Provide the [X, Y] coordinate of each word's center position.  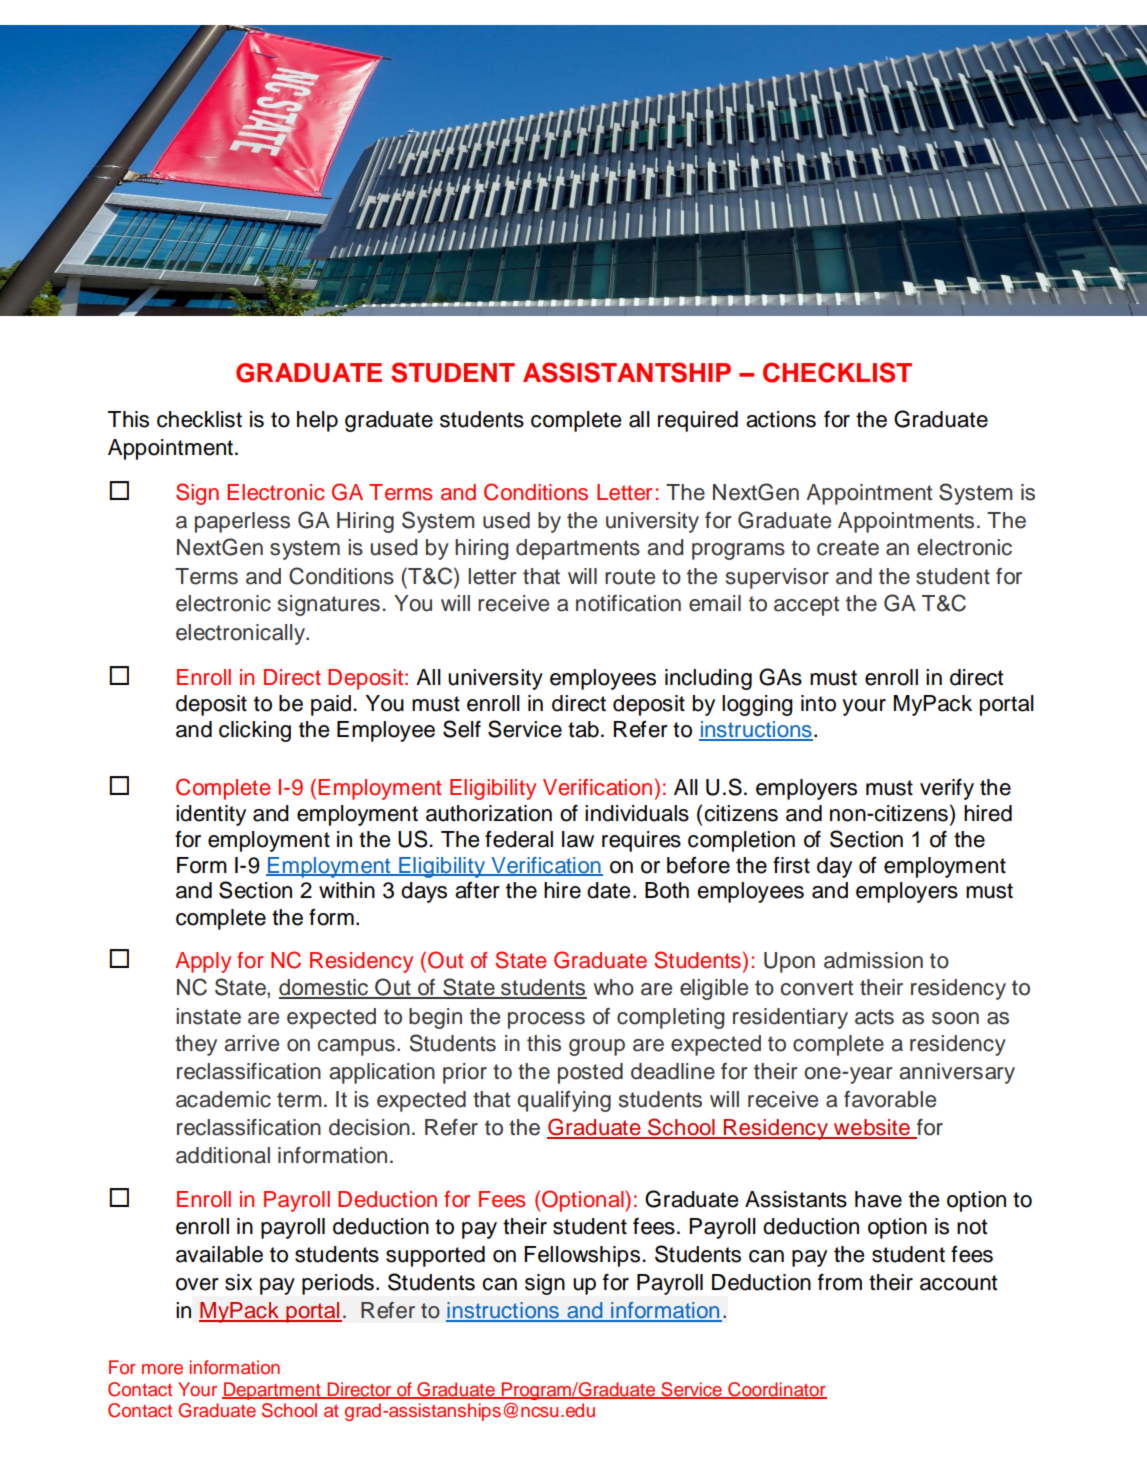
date [608, 890]
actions [781, 419]
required [698, 421]
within [347, 890]
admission [873, 960]
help [317, 421]
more [162, 1369]
